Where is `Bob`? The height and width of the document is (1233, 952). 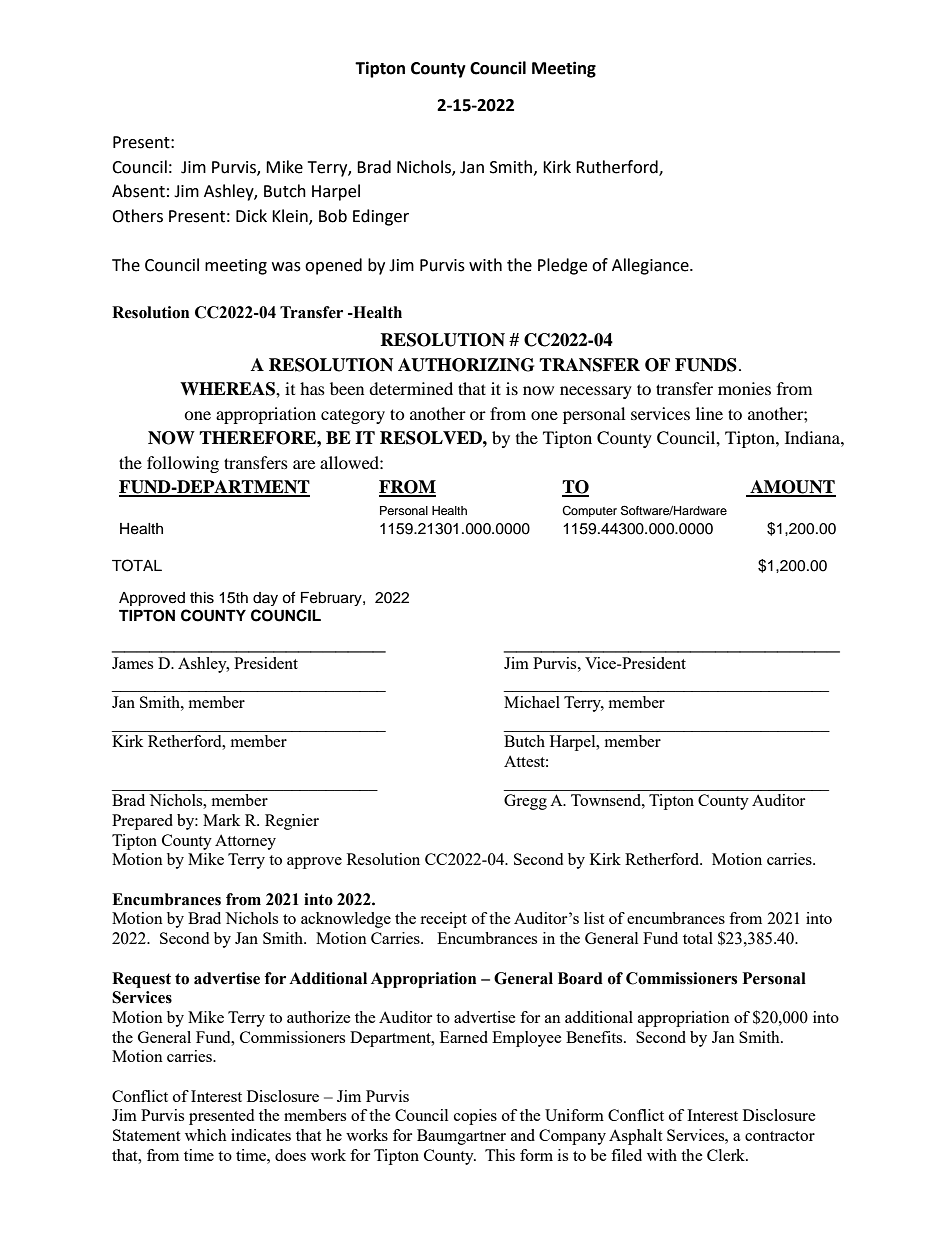
Bob is located at coordinates (333, 216).
